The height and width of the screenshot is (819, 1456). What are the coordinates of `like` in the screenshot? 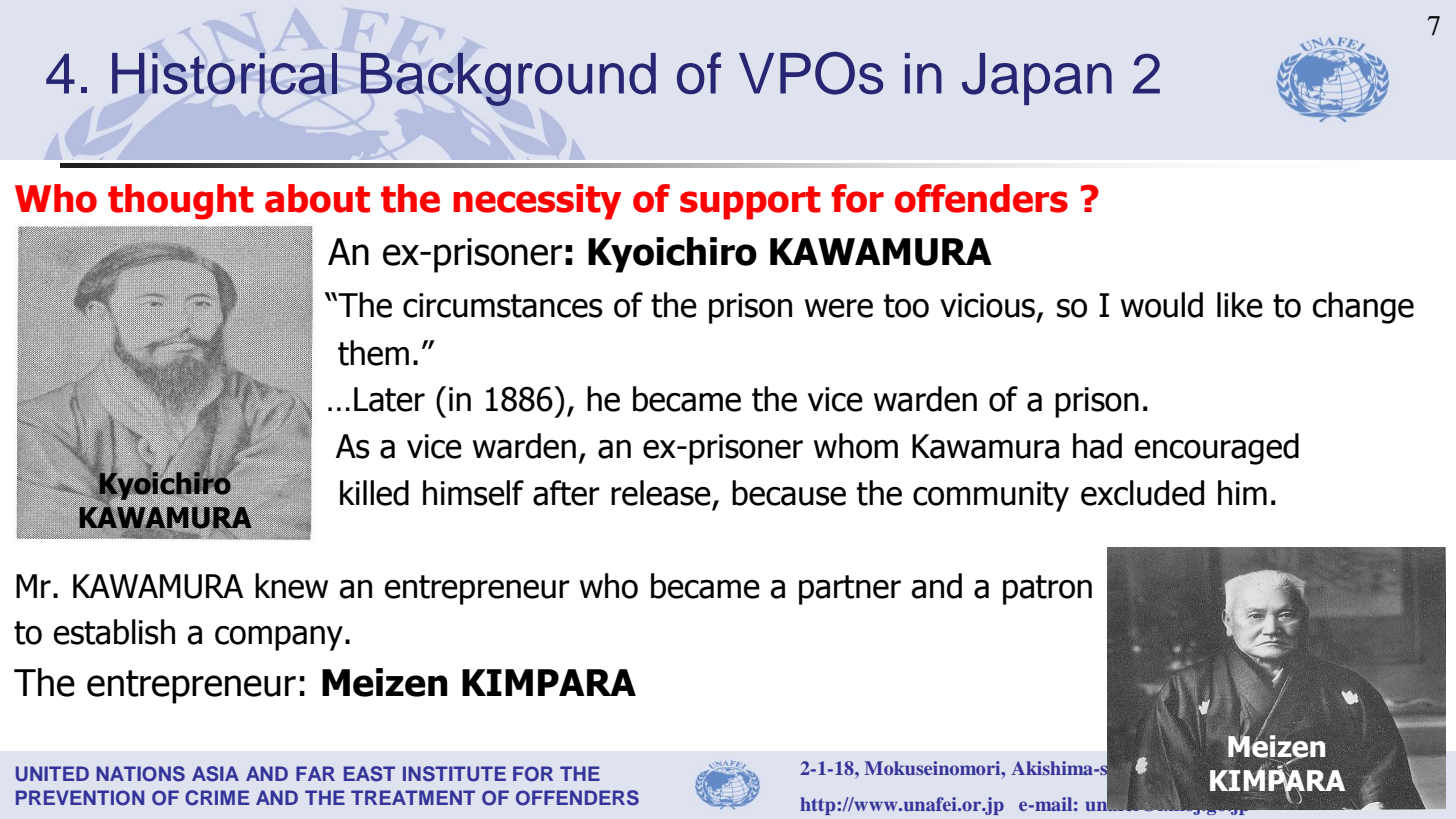 It's located at (1240, 305).
